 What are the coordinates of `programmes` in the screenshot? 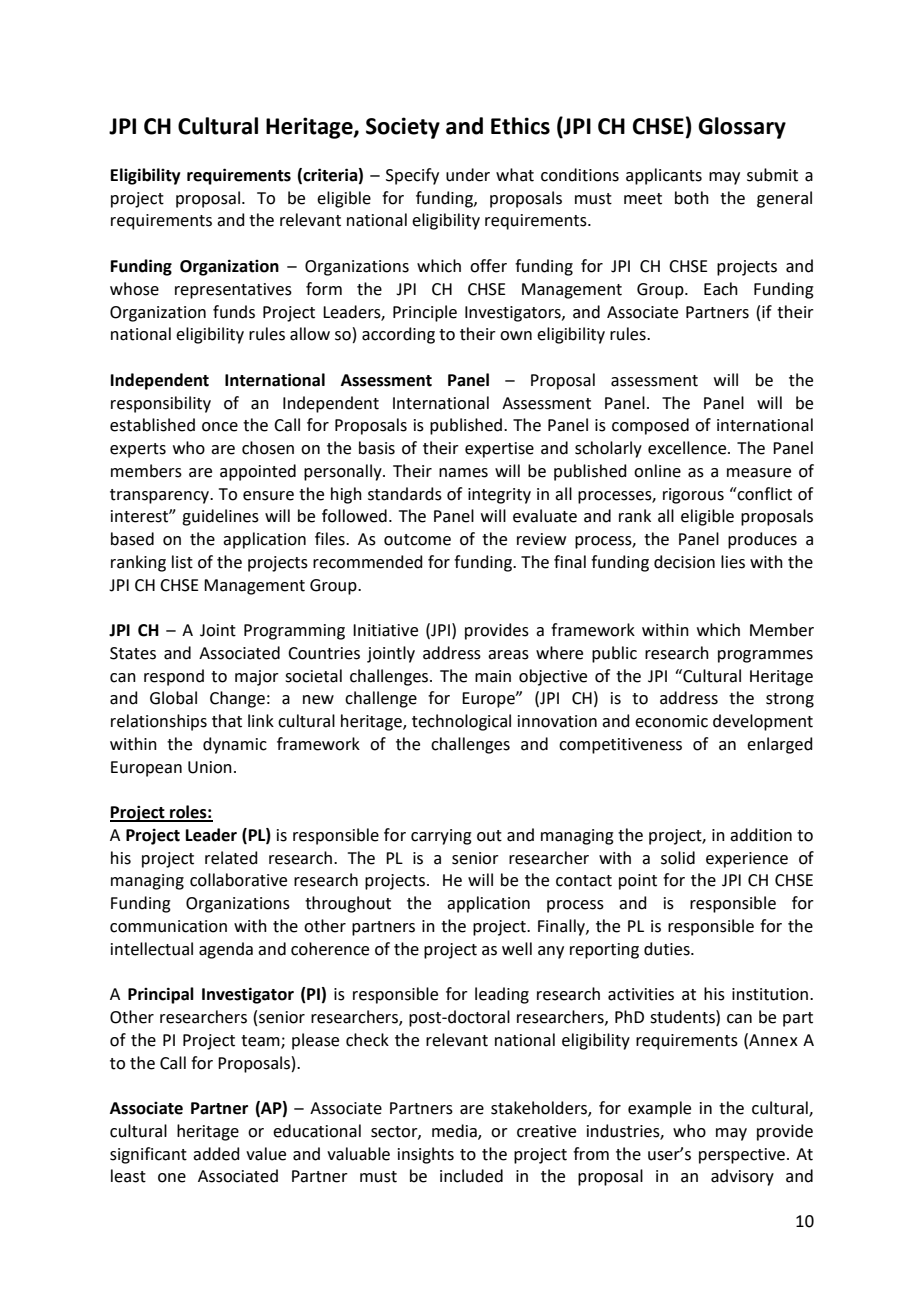 It's located at (765, 656).
